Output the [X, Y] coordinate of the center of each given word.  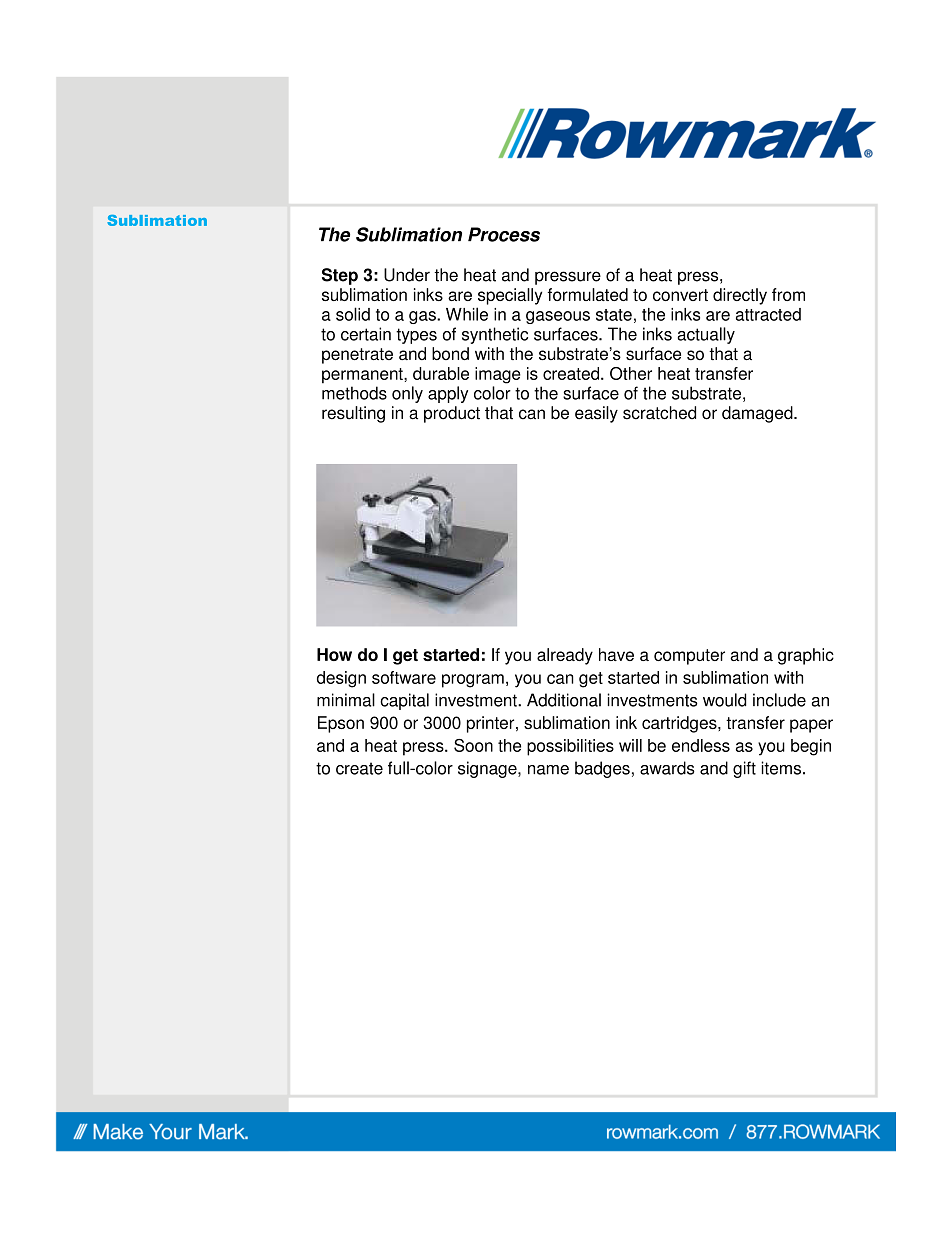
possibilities [570, 747]
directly [740, 296]
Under [407, 275]
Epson [341, 724]
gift [744, 769]
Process [504, 234]
